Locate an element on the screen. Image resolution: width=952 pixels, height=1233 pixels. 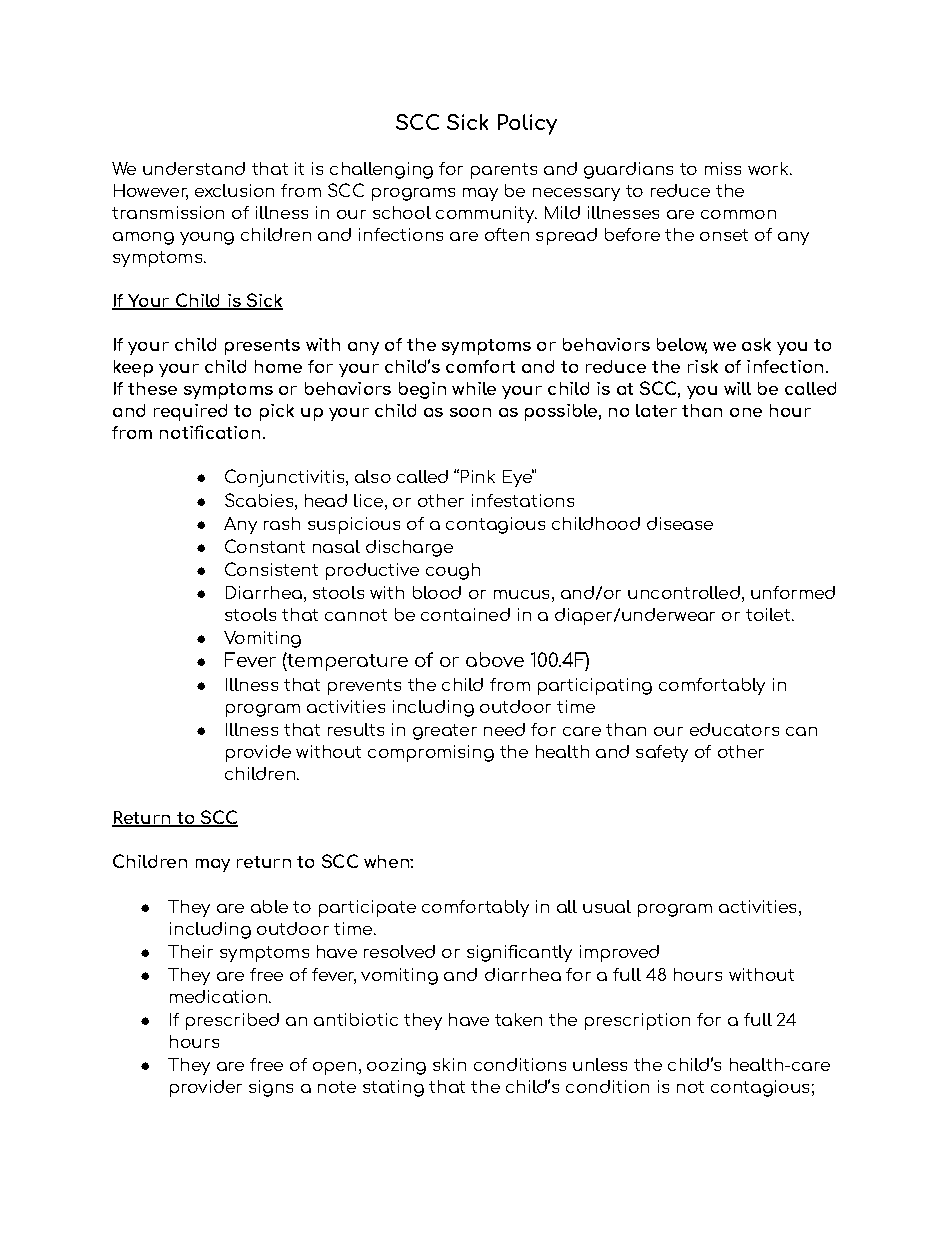
safety is located at coordinates (662, 753).
